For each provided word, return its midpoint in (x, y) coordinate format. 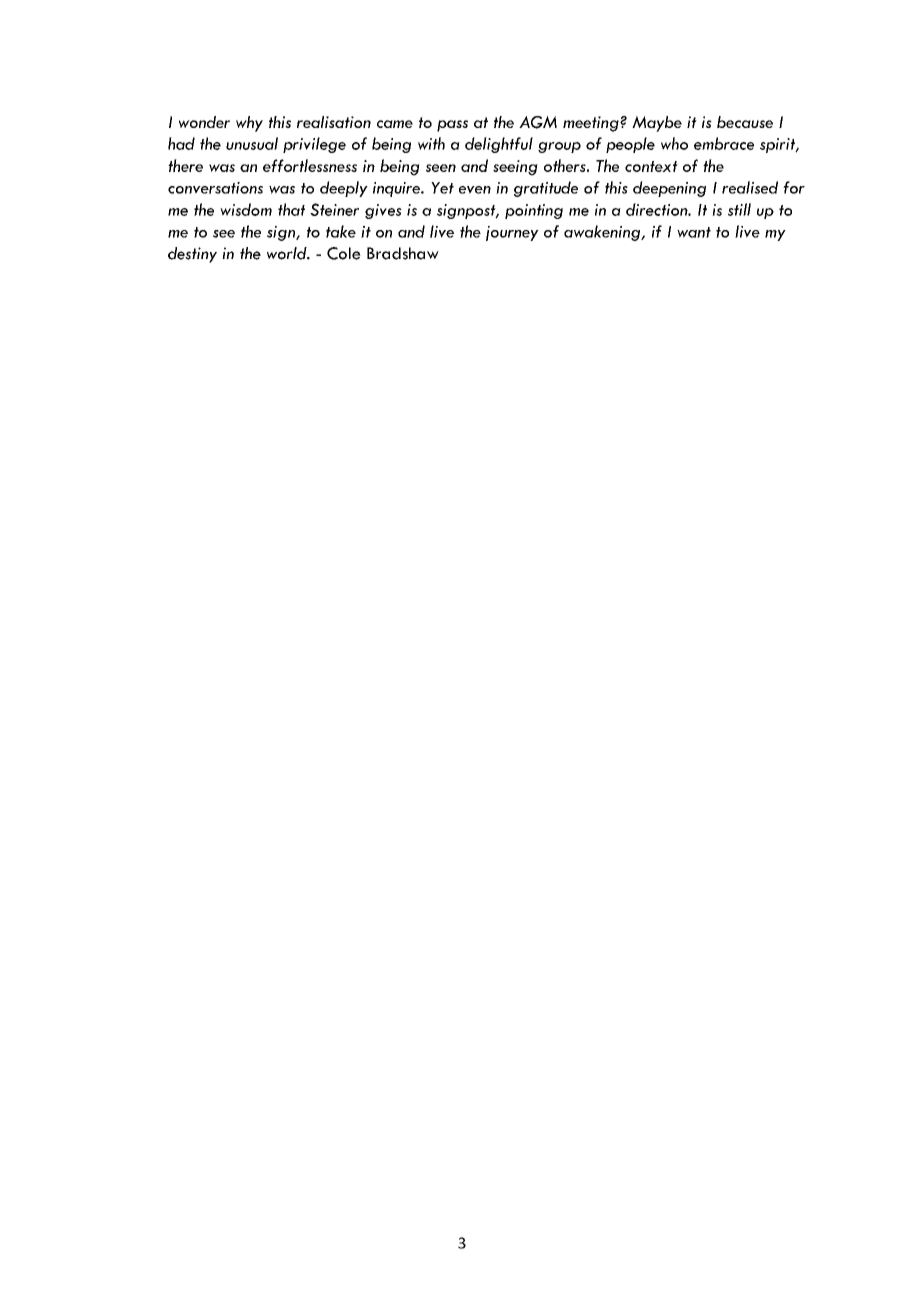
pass (452, 126)
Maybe (657, 124)
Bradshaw (403, 253)
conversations (215, 188)
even (475, 190)
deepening (669, 189)
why (249, 124)
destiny (192, 255)
